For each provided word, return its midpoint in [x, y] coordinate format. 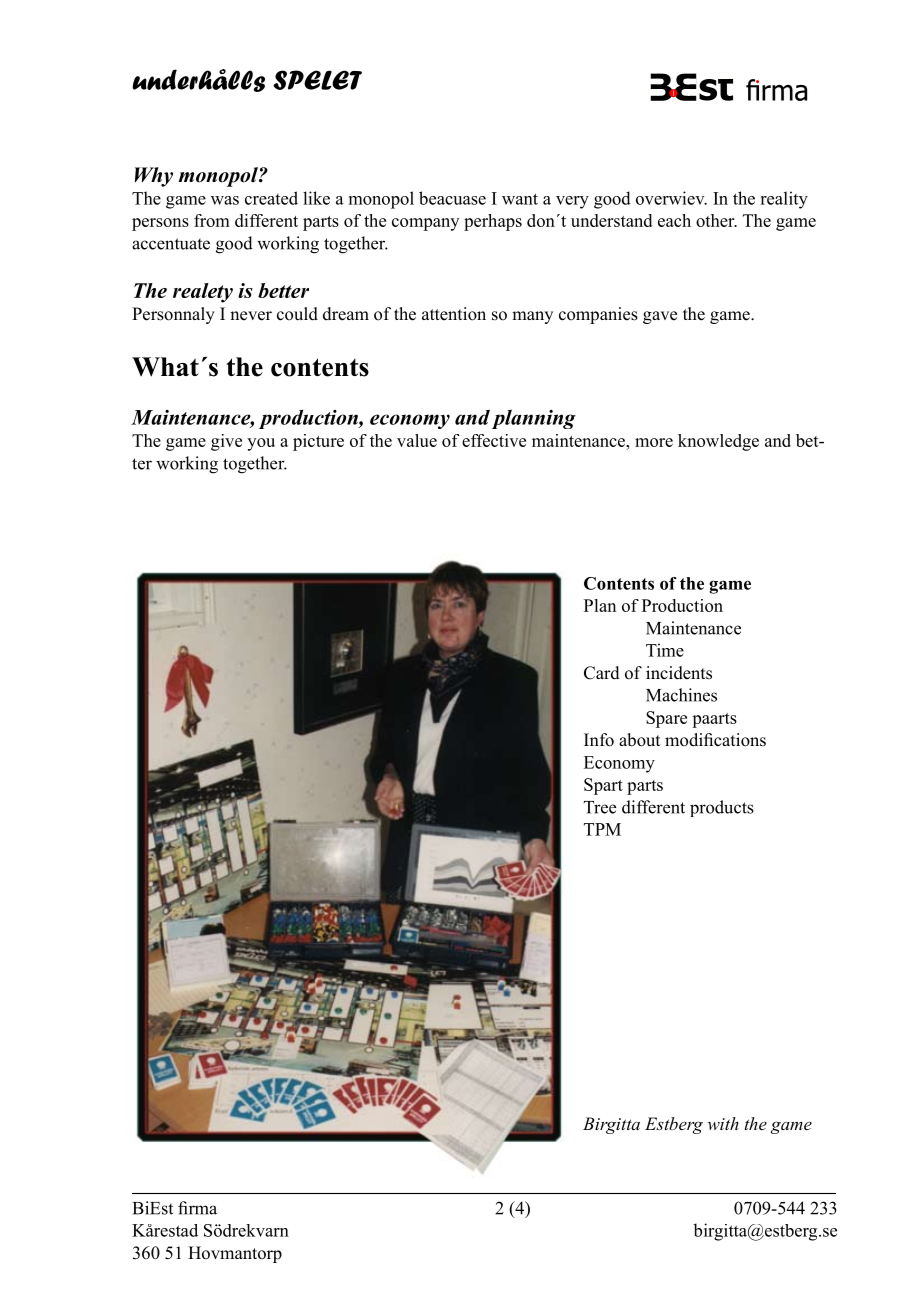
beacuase [452, 198]
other [716, 220]
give [226, 442]
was [225, 200]
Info [599, 740]
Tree [600, 807]
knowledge [718, 442]
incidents [679, 673]
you [261, 444]
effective [494, 440]
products [722, 808]
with [723, 1123]
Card [602, 673]
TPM [602, 829]
